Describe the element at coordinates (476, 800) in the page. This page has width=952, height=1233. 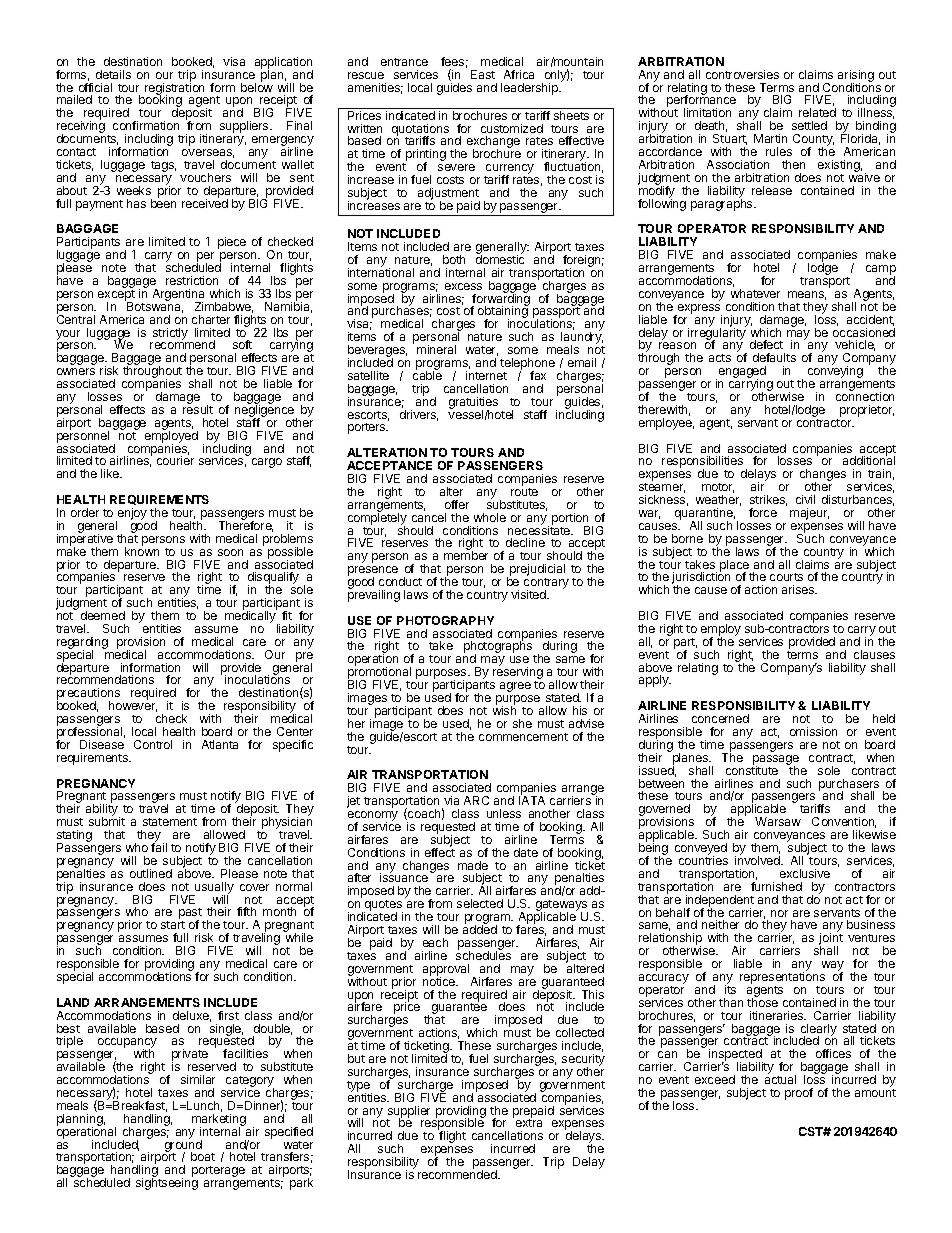
I see `ARC` at that location.
